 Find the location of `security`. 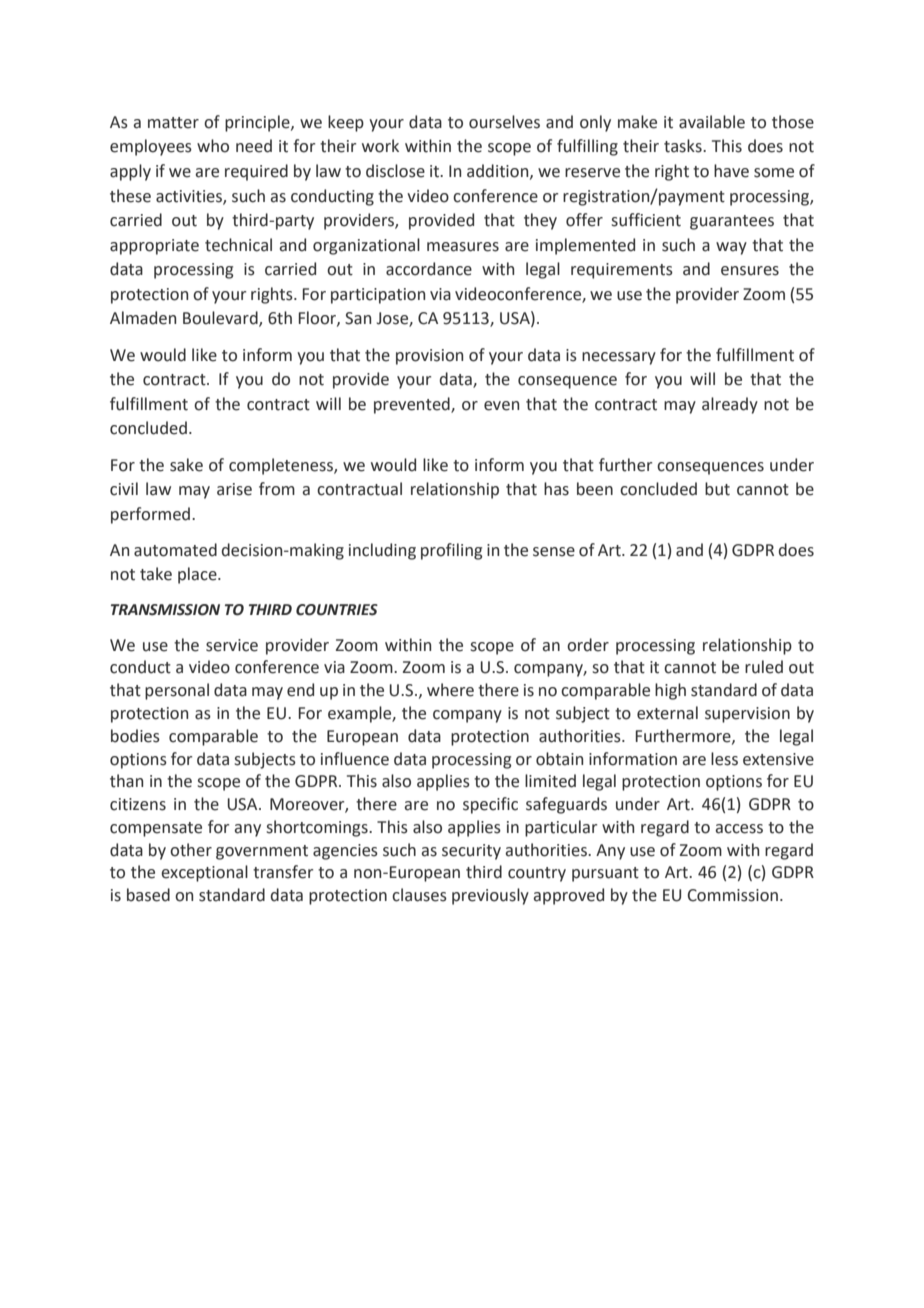

security is located at coordinates (471, 852).
